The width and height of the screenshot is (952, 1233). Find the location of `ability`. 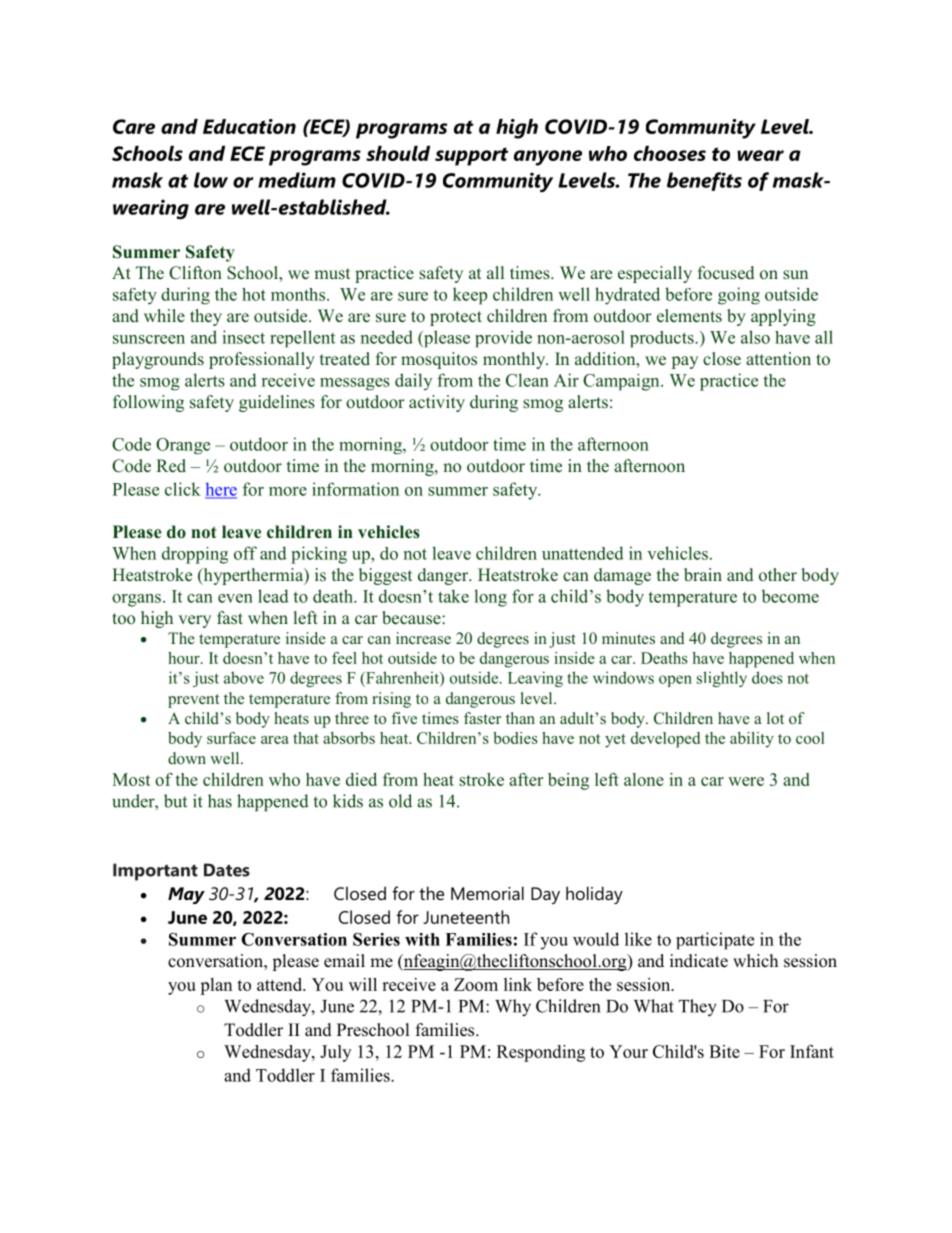

ability is located at coordinates (752, 740).
